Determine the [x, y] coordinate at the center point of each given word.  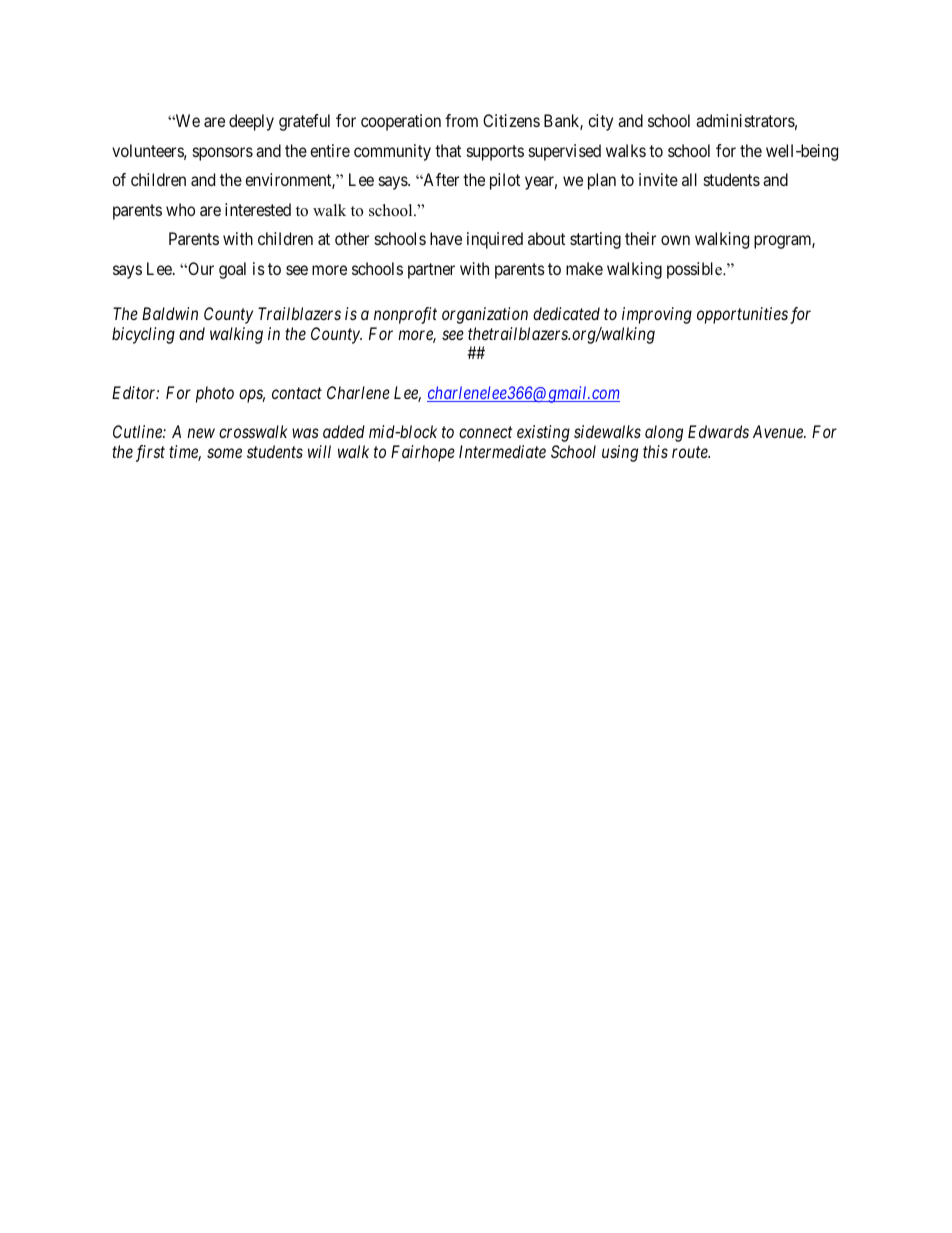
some [224, 453]
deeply [251, 122]
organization [485, 315]
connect [485, 432]
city [600, 122]
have [446, 238]
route [691, 452]
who [180, 209]
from [461, 120]
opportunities [742, 315]
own [675, 240]
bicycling [143, 335]
